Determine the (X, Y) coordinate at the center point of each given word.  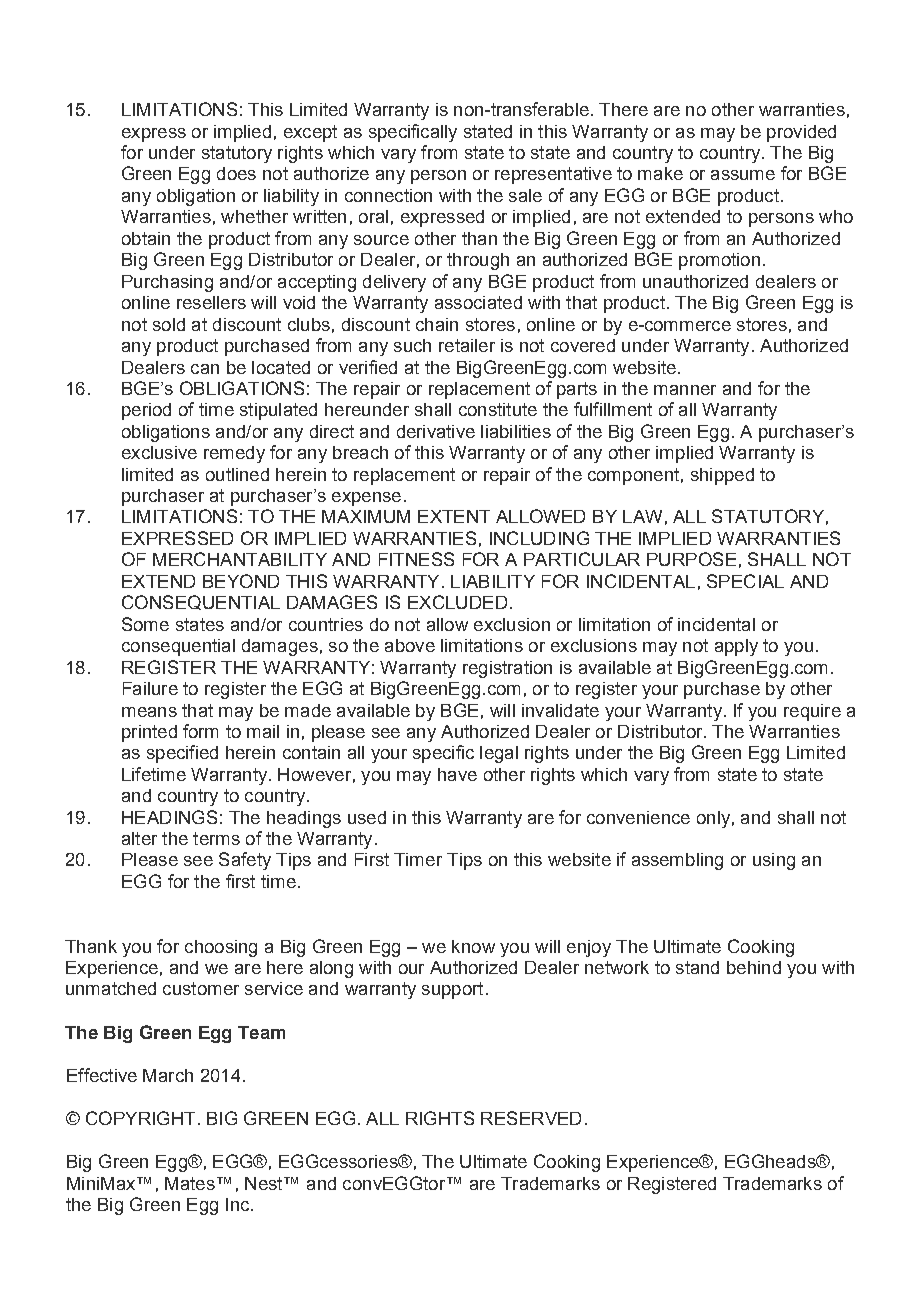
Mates (190, 1183)
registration (507, 669)
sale (525, 195)
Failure (150, 688)
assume (743, 175)
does (236, 173)
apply (736, 647)
